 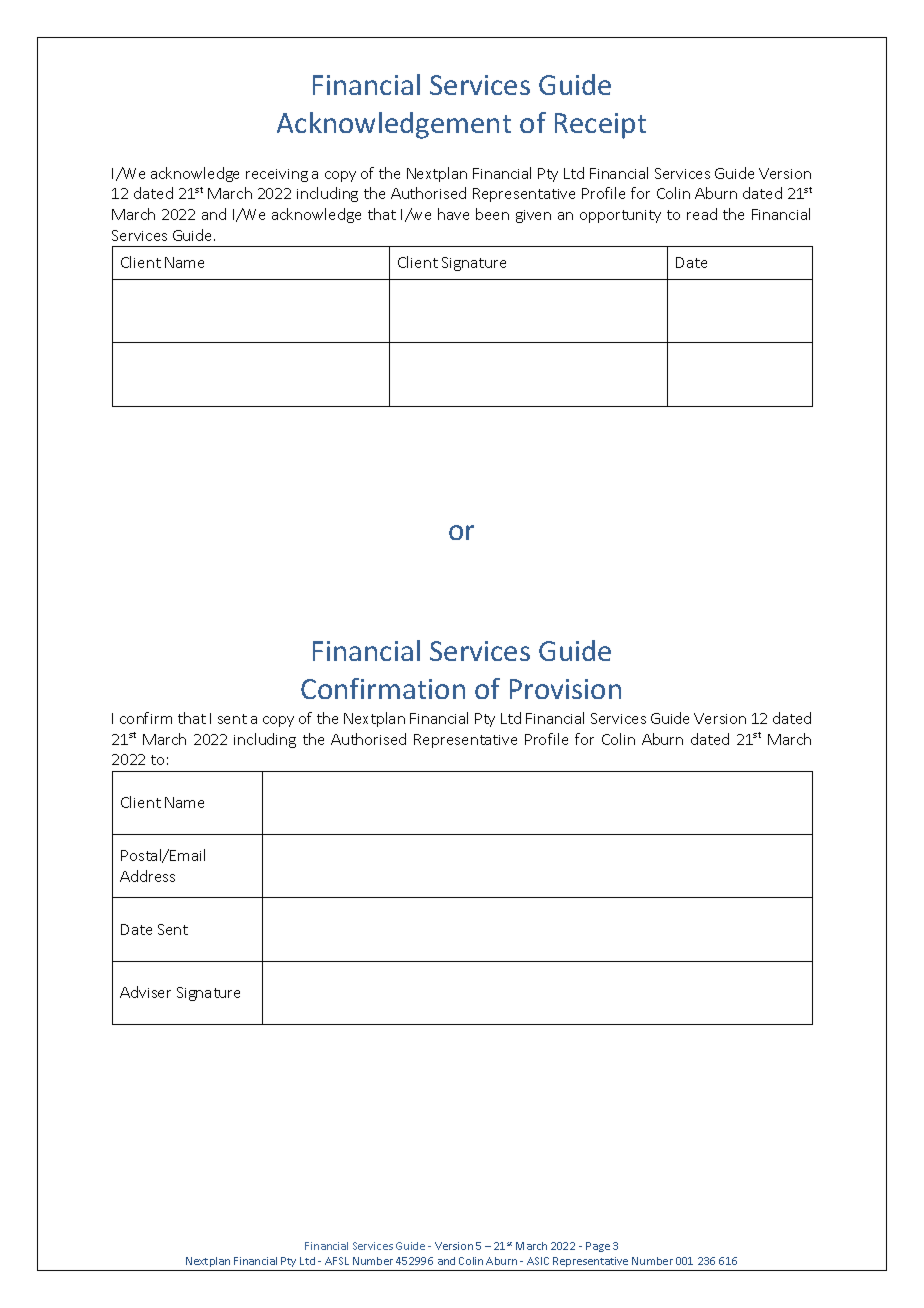 What do you see at coordinates (277, 175) in the screenshot?
I see `receiving` at bounding box center [277, 175].
